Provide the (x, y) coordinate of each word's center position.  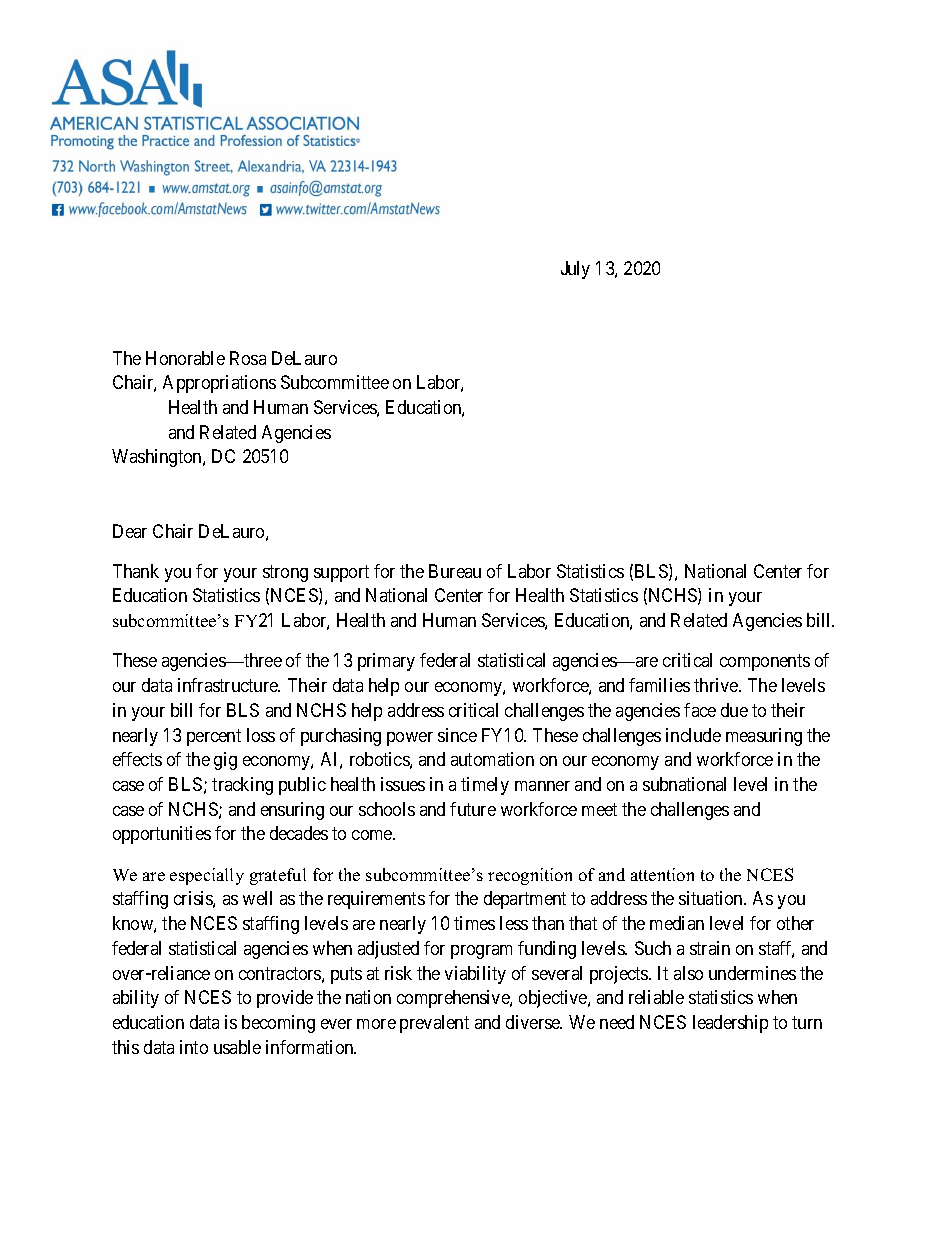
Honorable (185, 358)
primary (386, 662)
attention (662, 874)
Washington (158, 458)
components (765, 663)
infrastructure (229, 685)
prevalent (434, 1024)
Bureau (455, 571)
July (575, 270)
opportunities (162, 835)
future (473, 809)
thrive (717, 685)
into (194, 1047)
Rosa (248, 358)
